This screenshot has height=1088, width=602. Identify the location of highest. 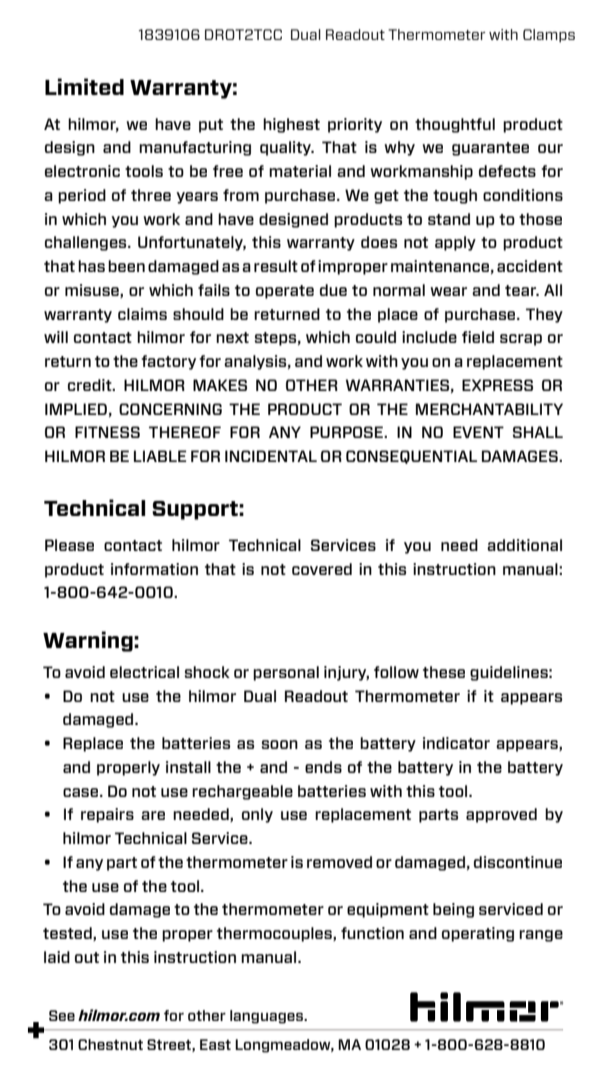
(291, 125).
